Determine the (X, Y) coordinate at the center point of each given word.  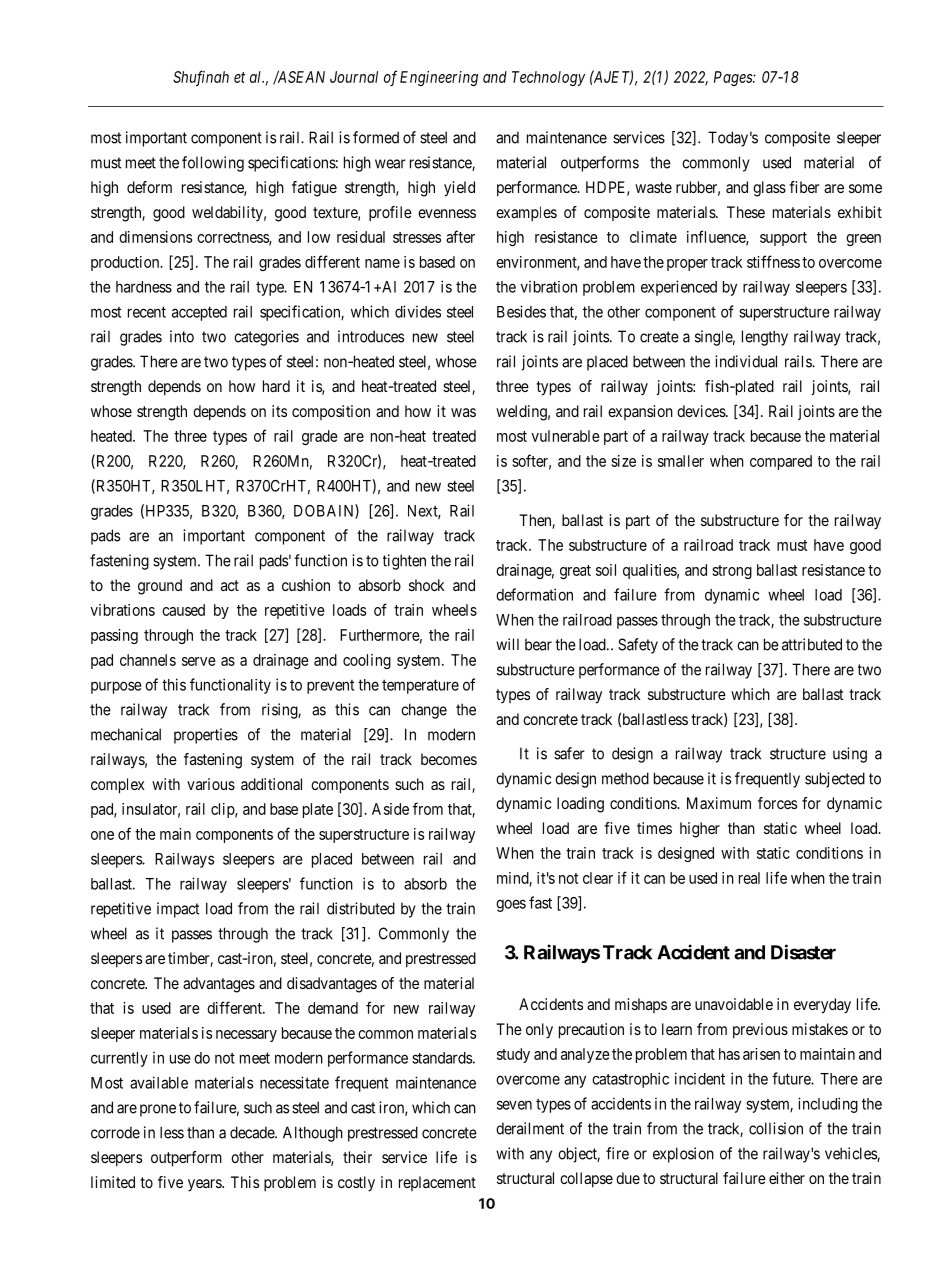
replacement (437, 1183)
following (213, 164)
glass (769, 189)
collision (776, 1128)
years (205, 1185)
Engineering (439, 78)
